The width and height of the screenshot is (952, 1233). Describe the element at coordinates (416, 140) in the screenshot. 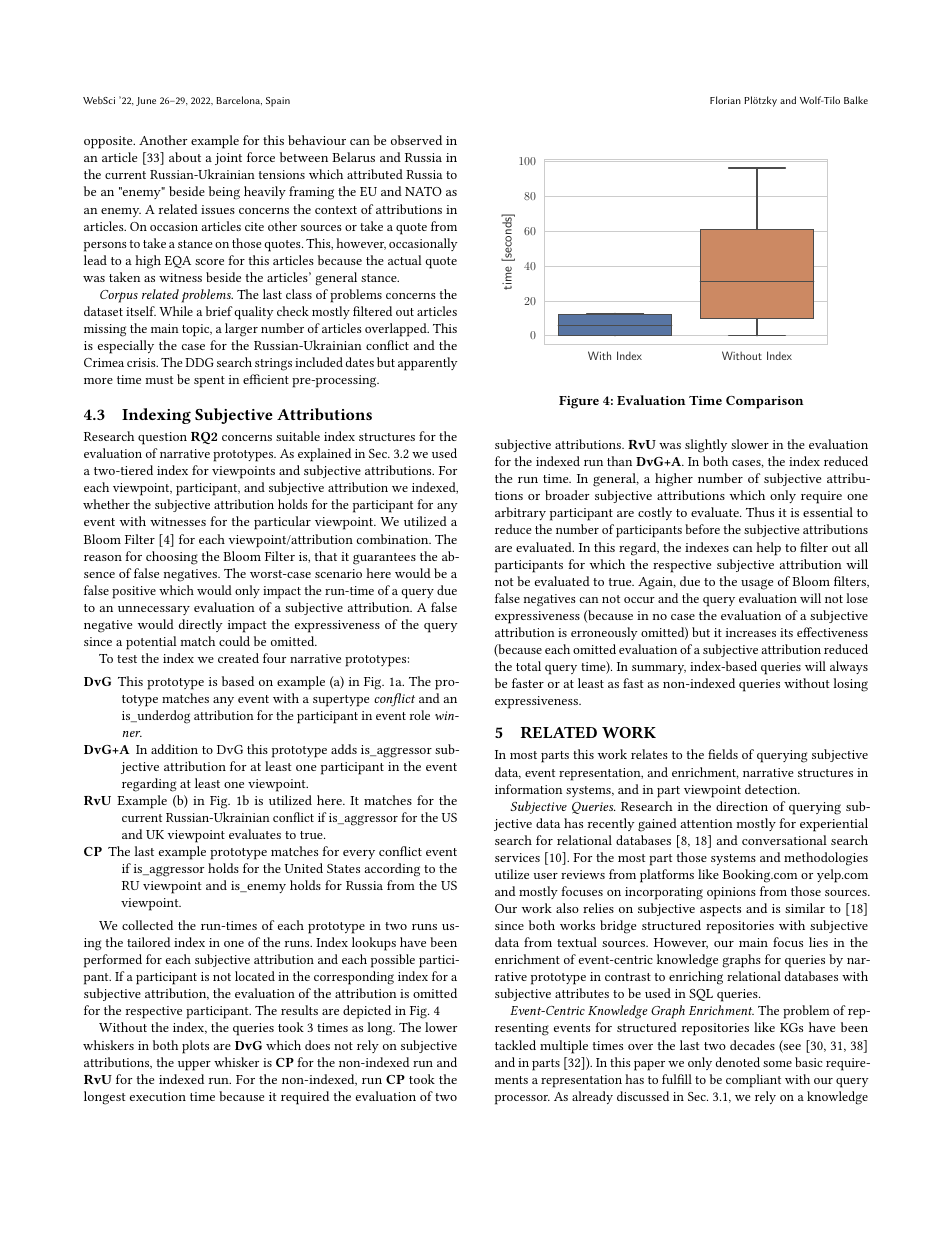

I see `observed` at that location.
